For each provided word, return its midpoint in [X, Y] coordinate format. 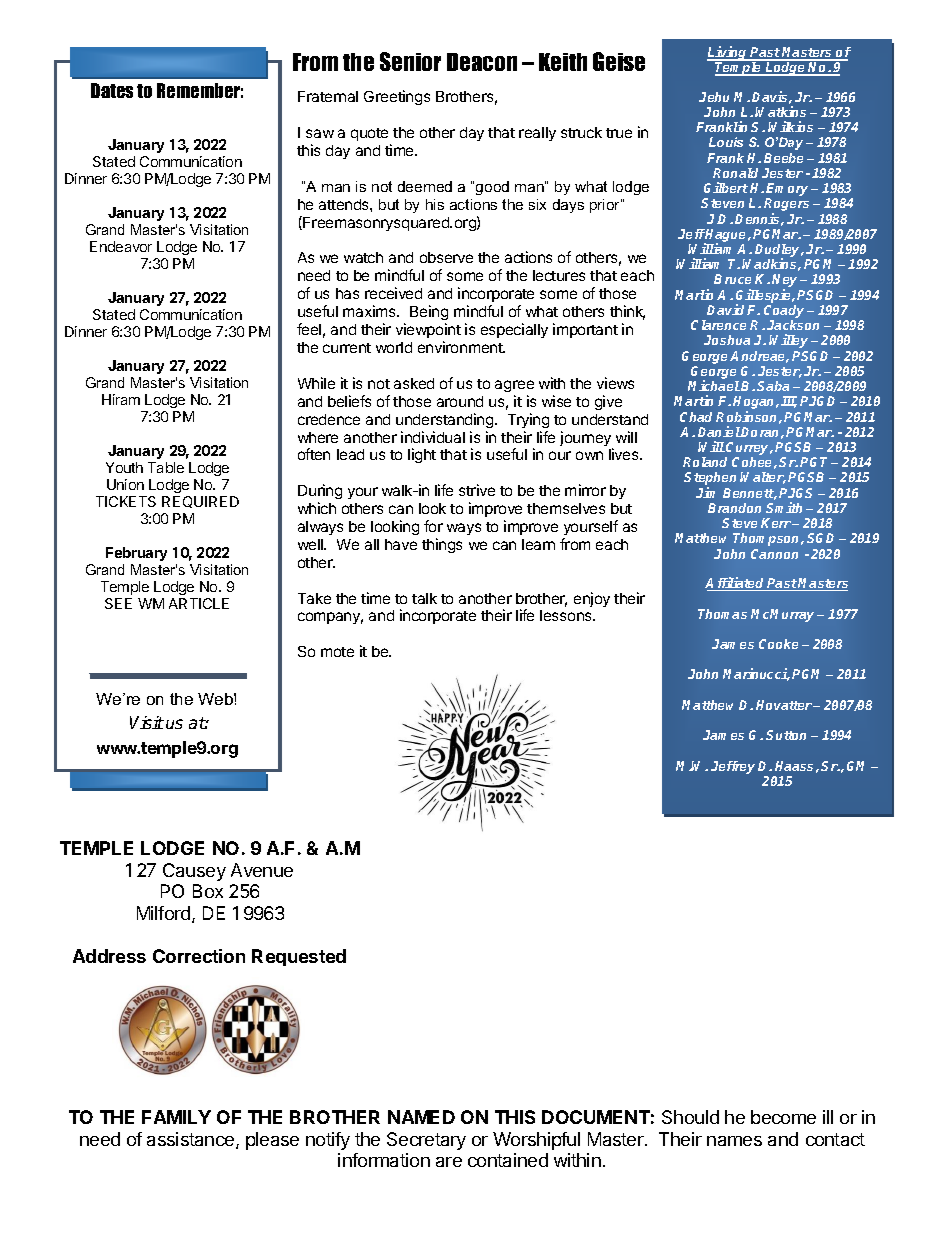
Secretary [426, 1141]
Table [166, 467]
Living [728, 54]
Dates [112, 90]
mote [337, 652]
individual [433, 437]
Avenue [262, 870]
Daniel [719, 431]
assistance [192, 1140]
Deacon [482, 62]
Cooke [778, 644]
